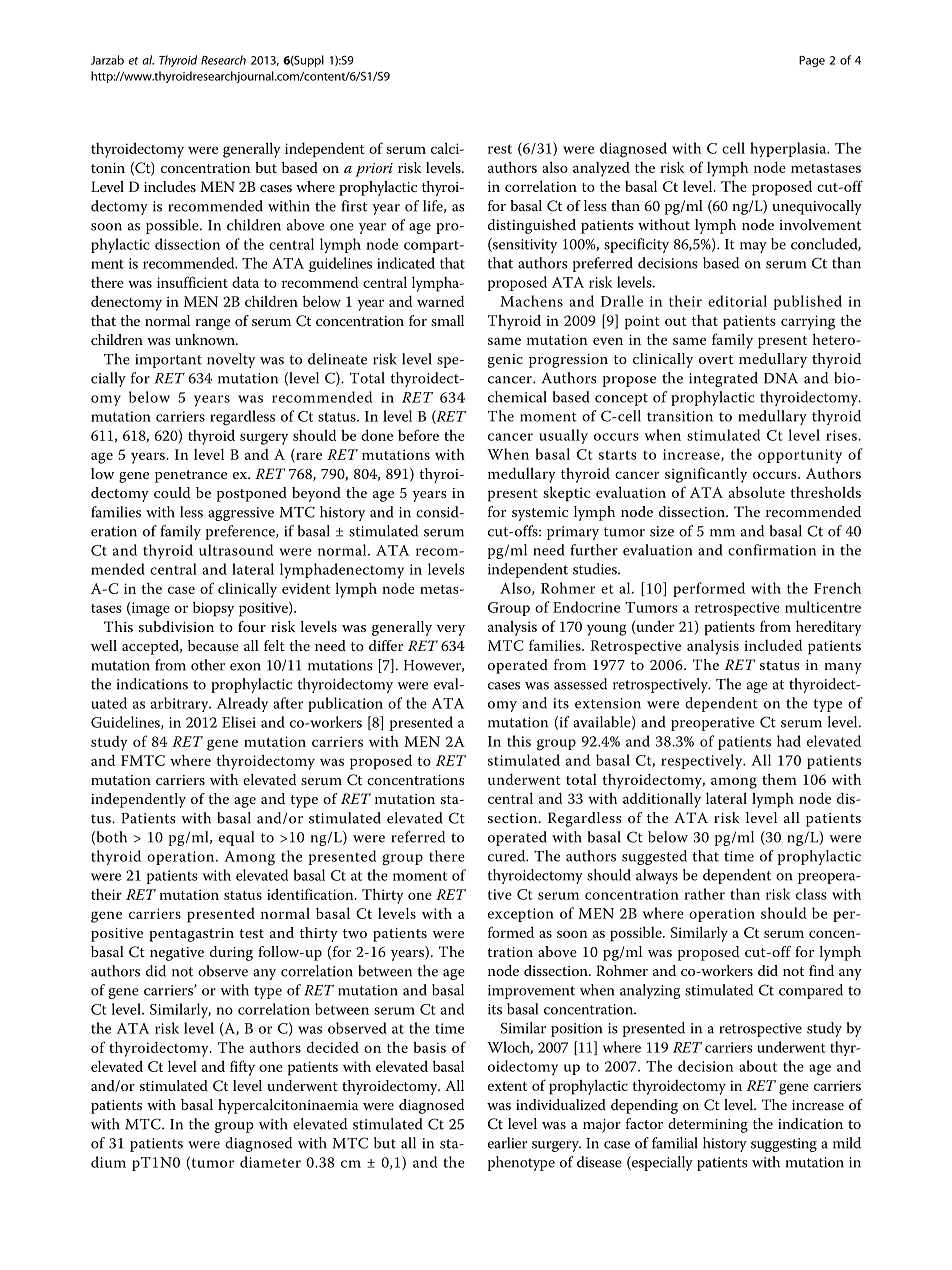  Describe the element at coordinates (500, 149) in the screenshot. I see `rest` at that location.
